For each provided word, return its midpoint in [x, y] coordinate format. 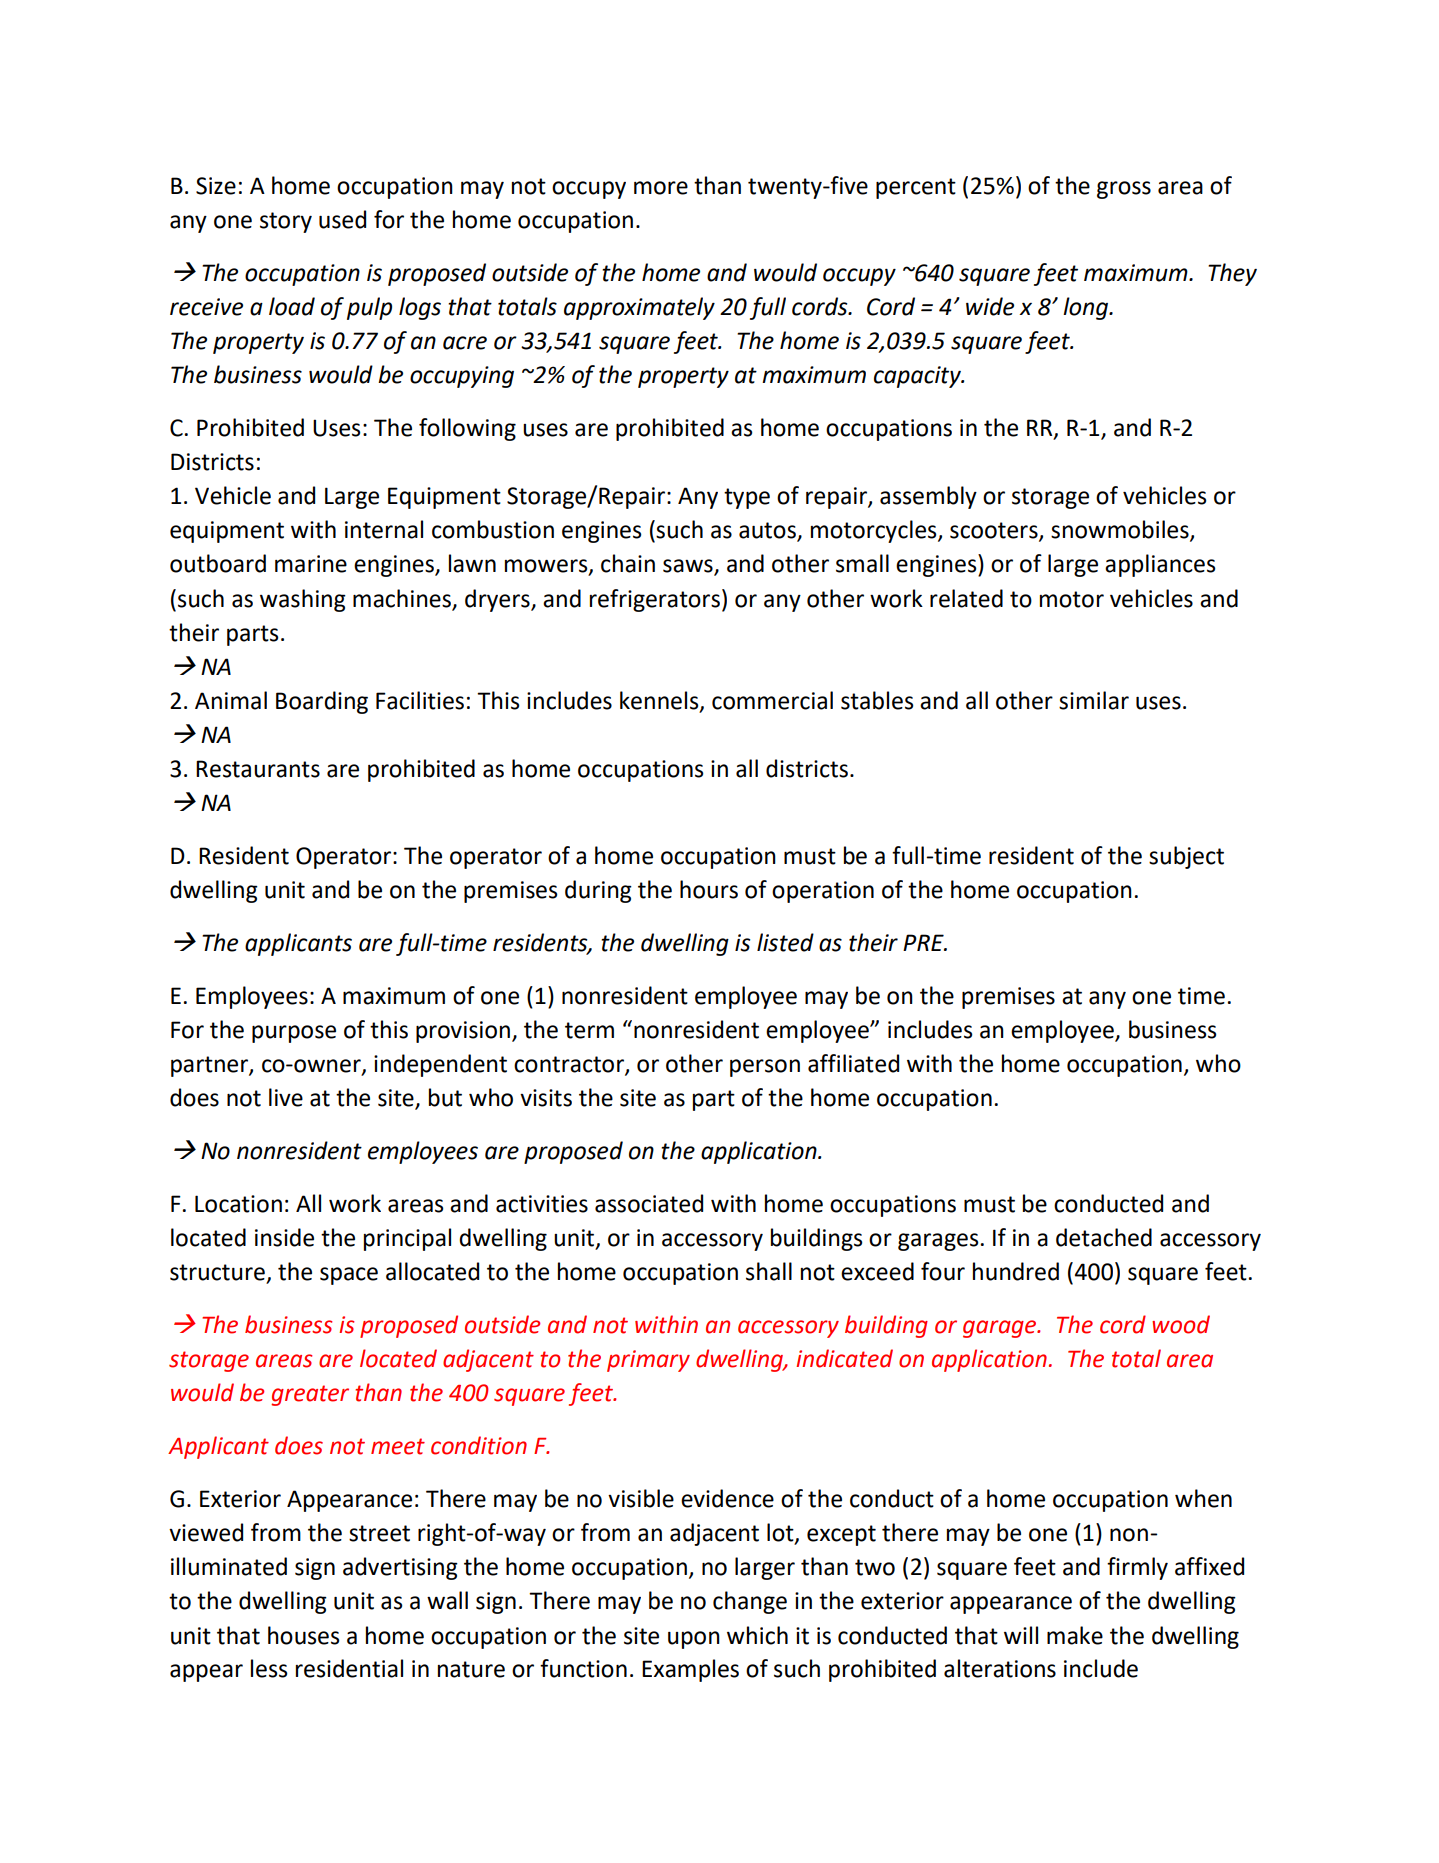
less [269, 1668]
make [1075, 1635]
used [342, 219]
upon [694, 1640]
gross [1124, 190]
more [661, 188]
